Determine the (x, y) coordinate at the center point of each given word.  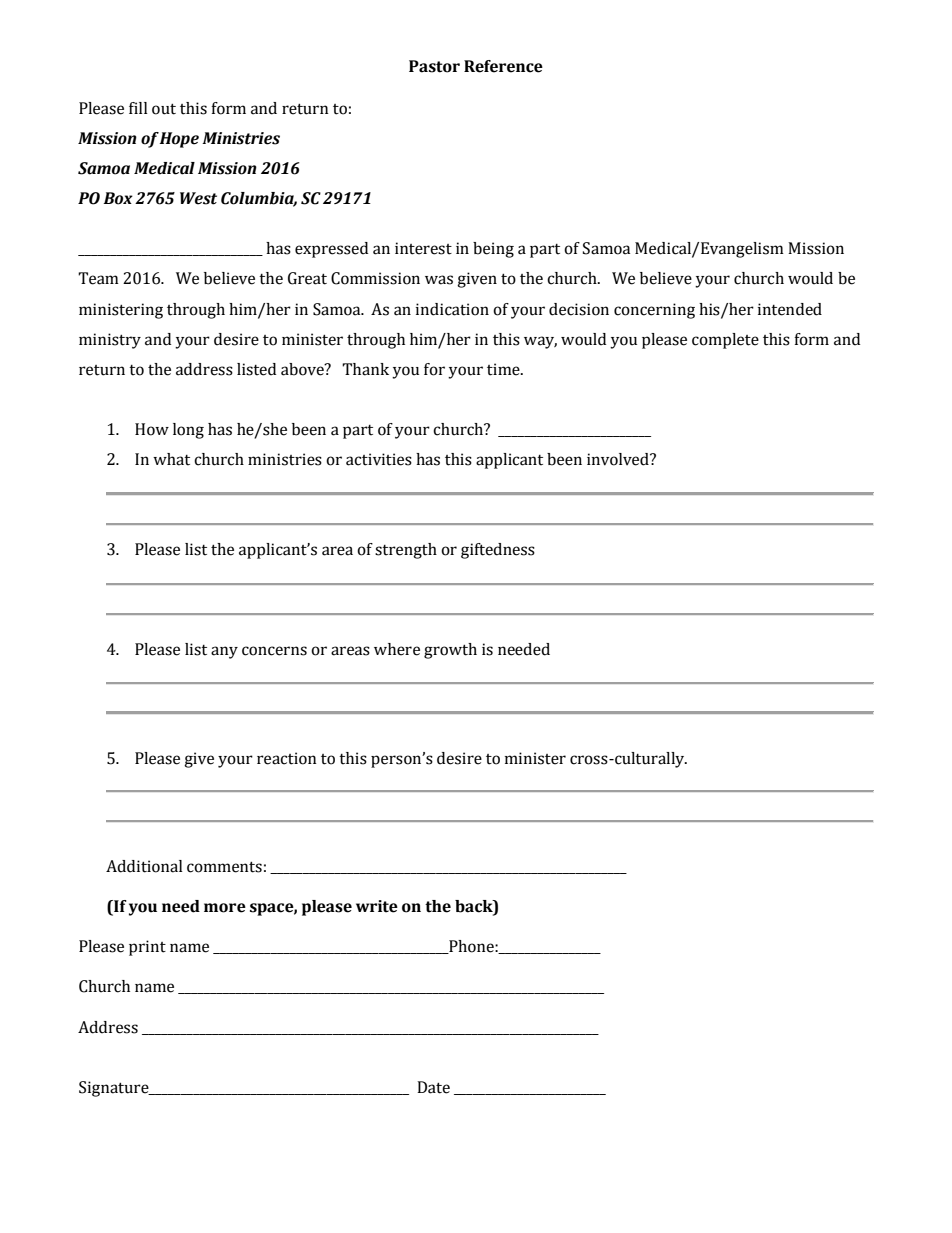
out (164, 109)
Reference (503, 66)
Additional (144, 866)
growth (450, 651)
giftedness (498, 551)
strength (406, 551)
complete (725, 341)
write (377, 906)
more (225, 908)
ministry (110, 341)
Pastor (434, 66)
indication (452, 309)
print (147, 948)
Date (433, 1087)
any (224, 652)
